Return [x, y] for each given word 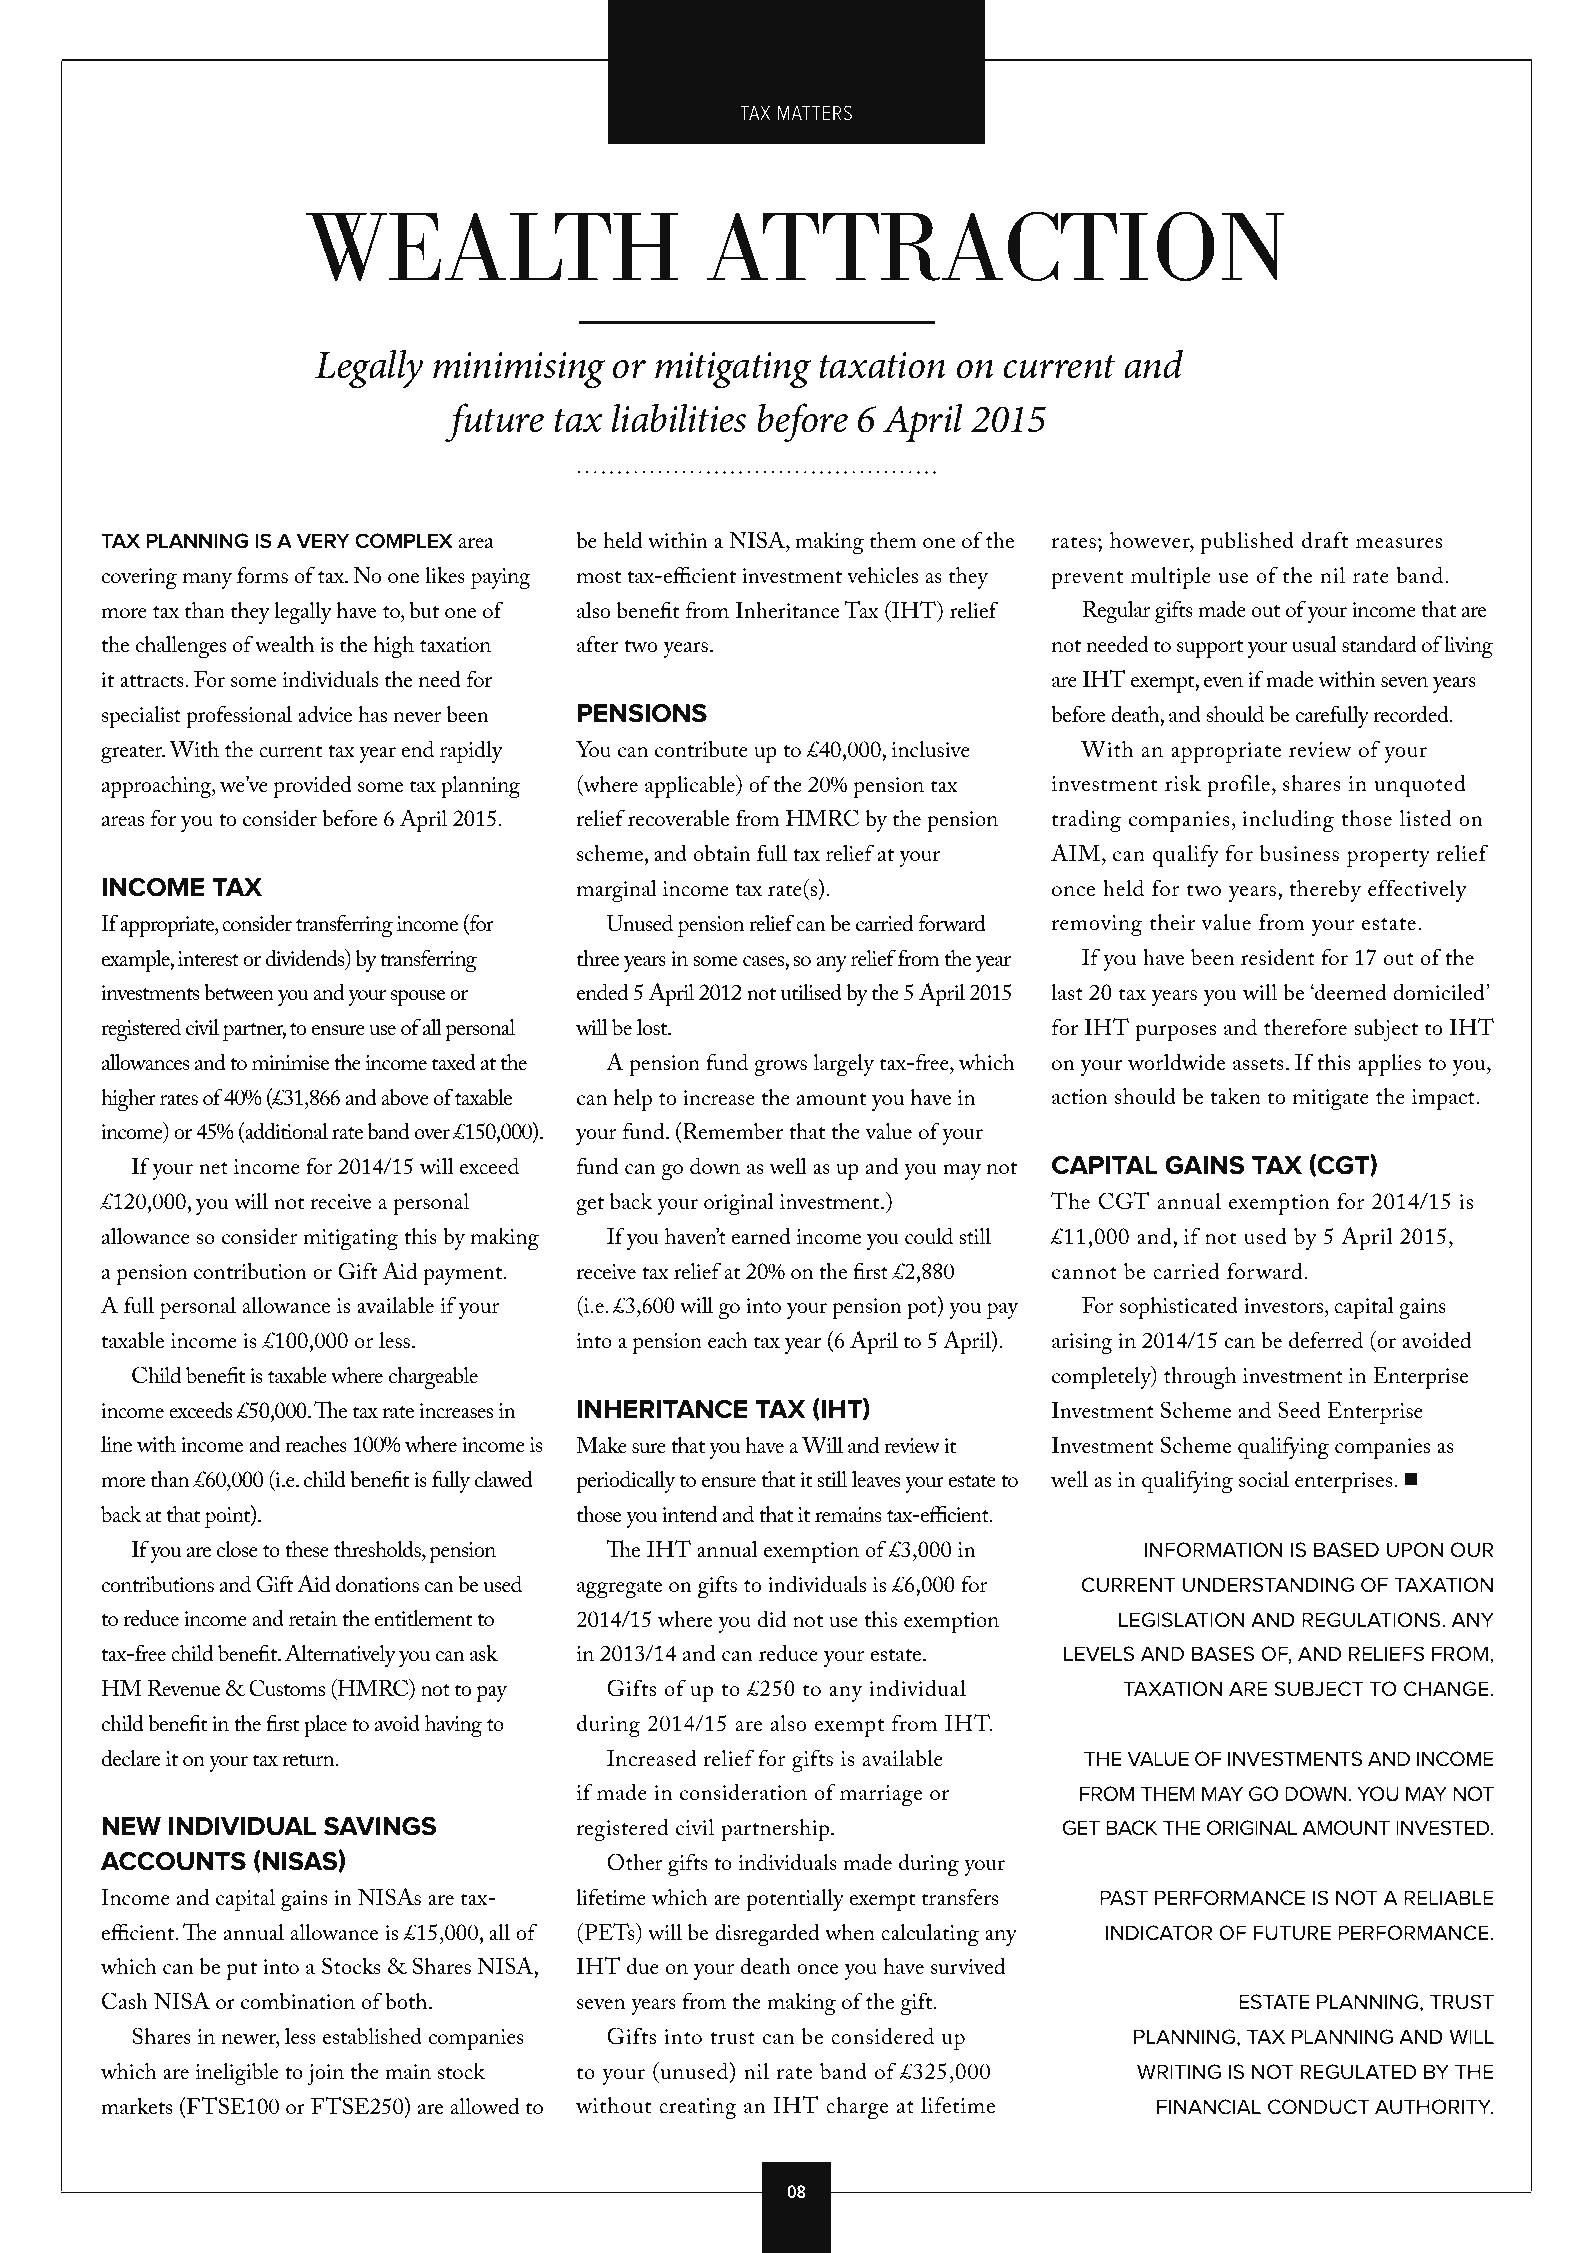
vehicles [882, 575]
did [772, 1619]
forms [262, 575]
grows [780, 1068]
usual [1314, 644]
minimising [519, 370]
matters [815, 112]
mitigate [1331, 1099]
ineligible [237, 2073]
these [307, 1549]
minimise [290, 1063]
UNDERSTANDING [1268, 1585]
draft [1325, 540]
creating [698, 2108]
